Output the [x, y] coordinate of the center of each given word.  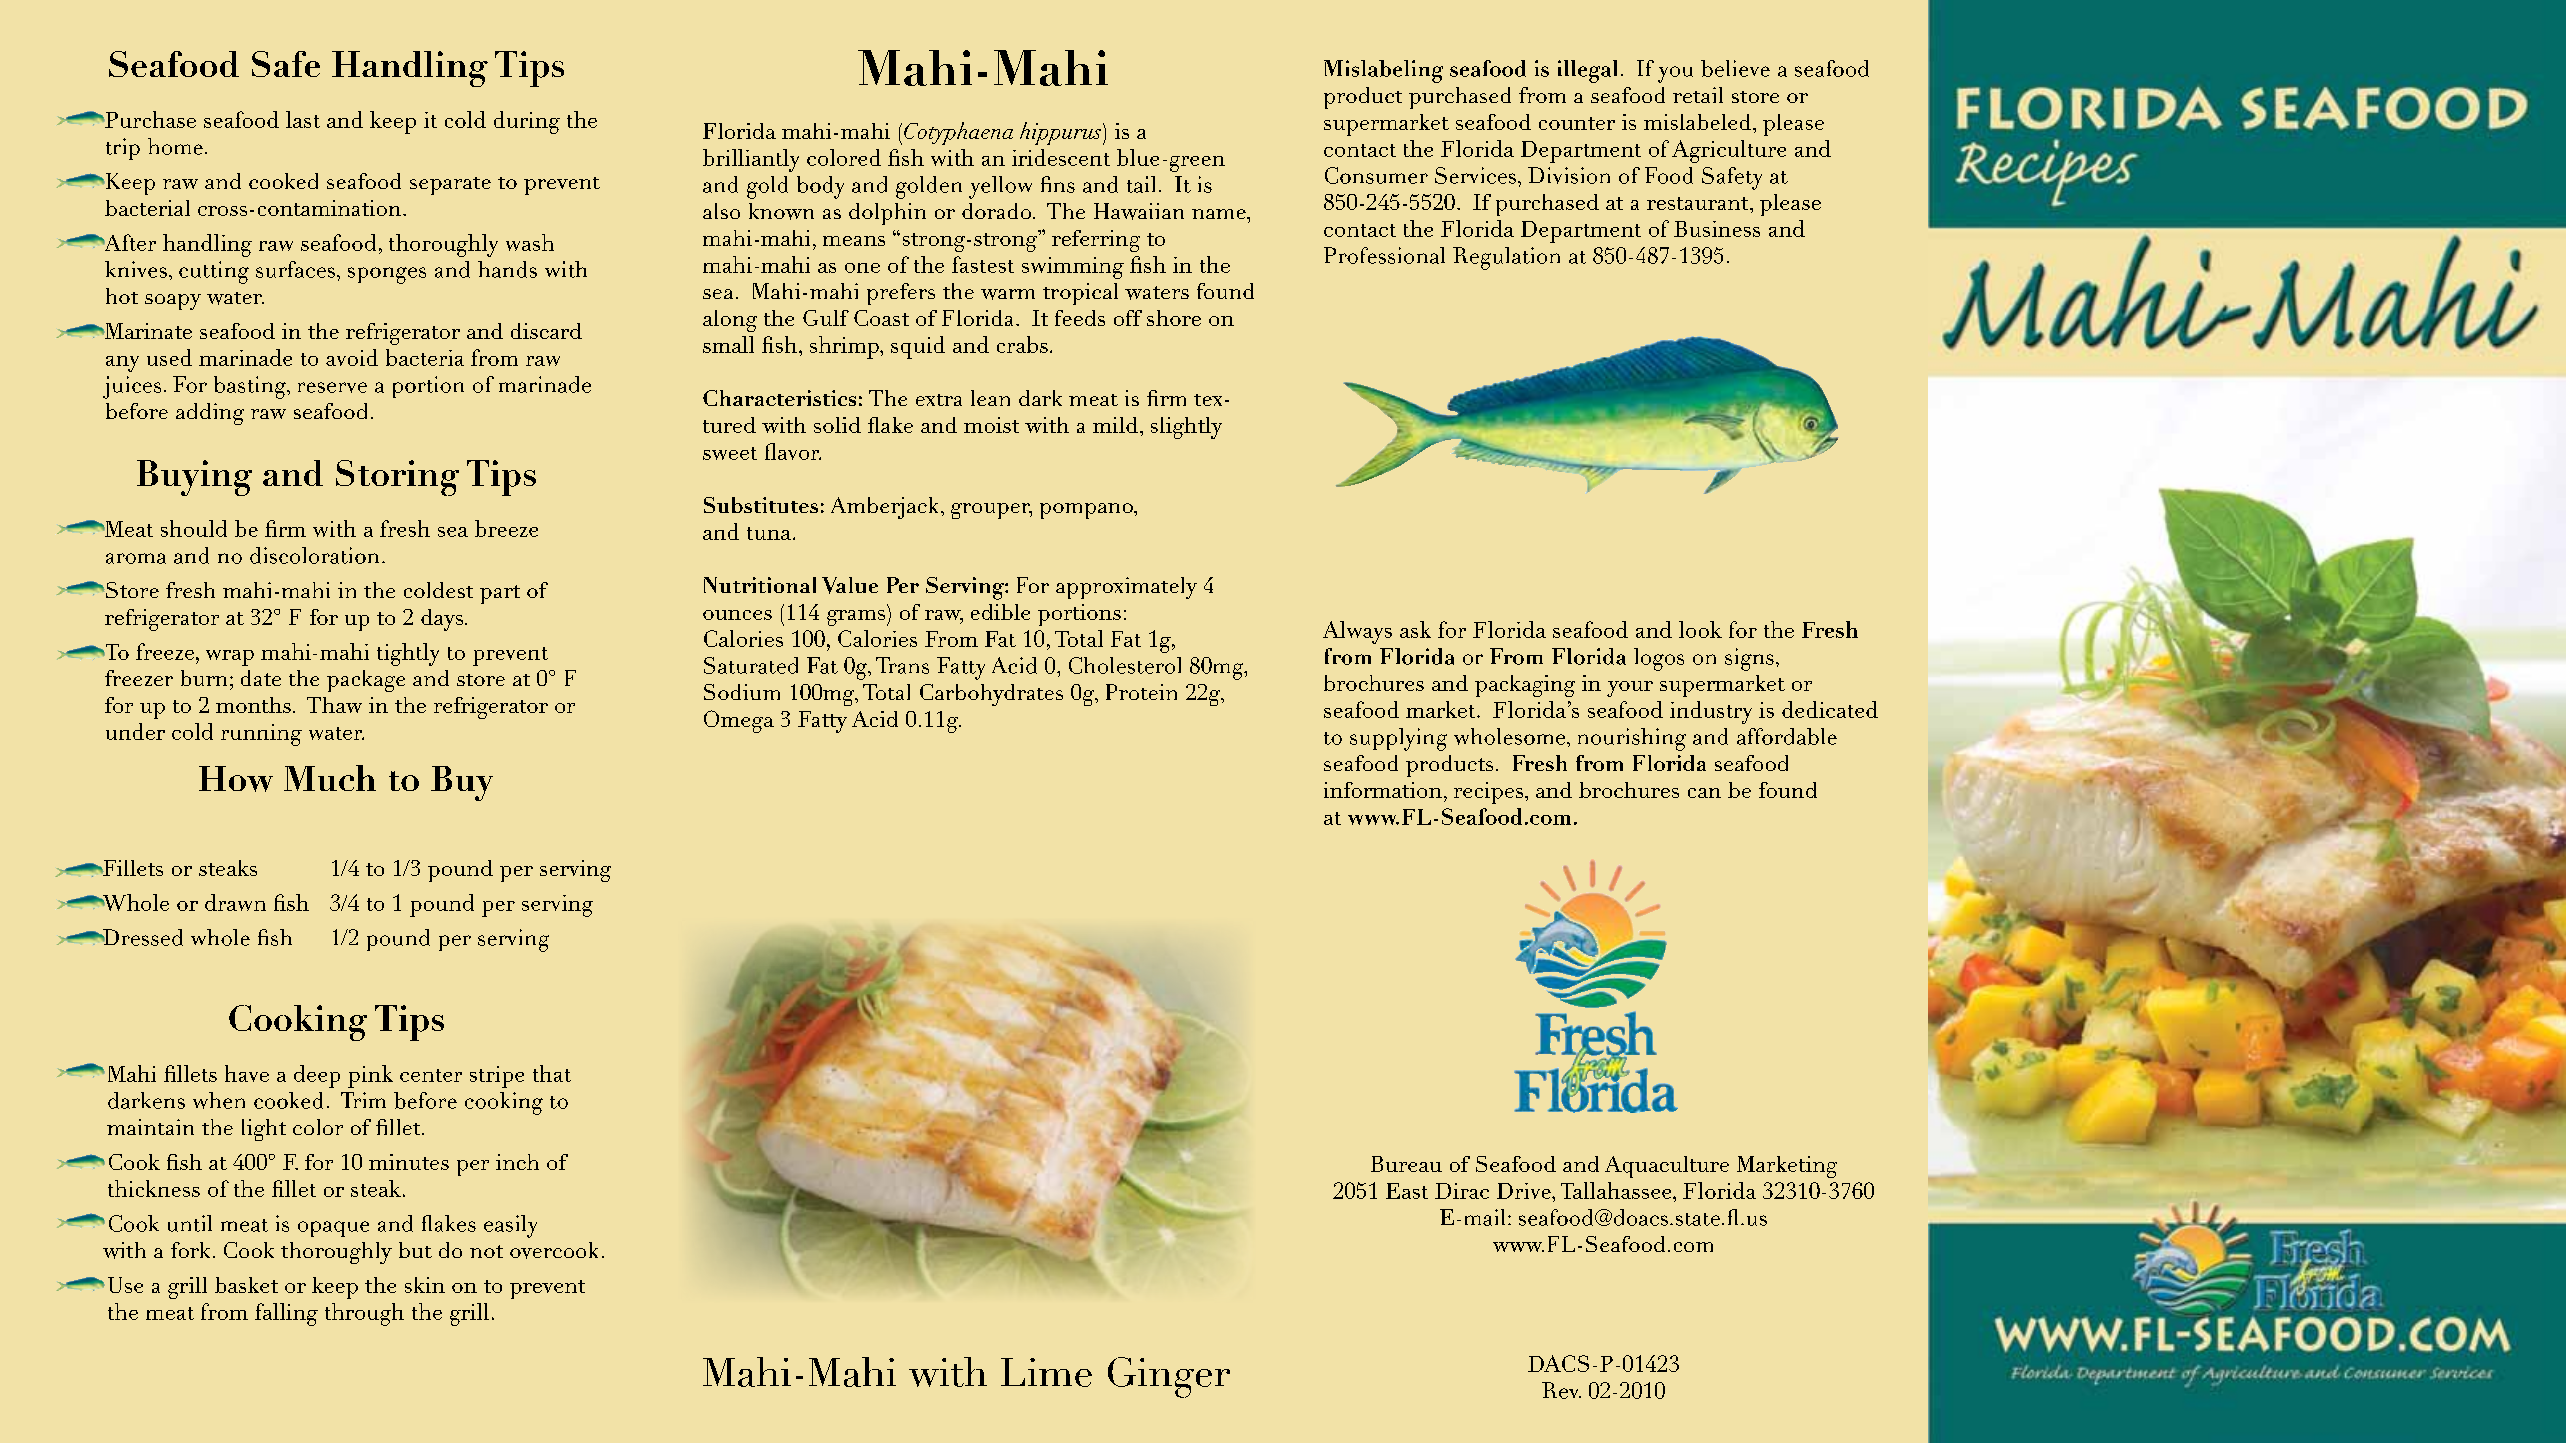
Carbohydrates [991, 695]
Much [330, 778]
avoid [352, 357]
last [303, 119]
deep [317, 1076]
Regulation [1506, 258]
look [1700, 629]
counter [1577, 123]
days [443, 620]
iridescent [1061, 157]
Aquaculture [1667, 1167]
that [552, 1073]
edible [1000, 612]
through [364, 1314]
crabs [1022, 344]
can [1704, 793]
